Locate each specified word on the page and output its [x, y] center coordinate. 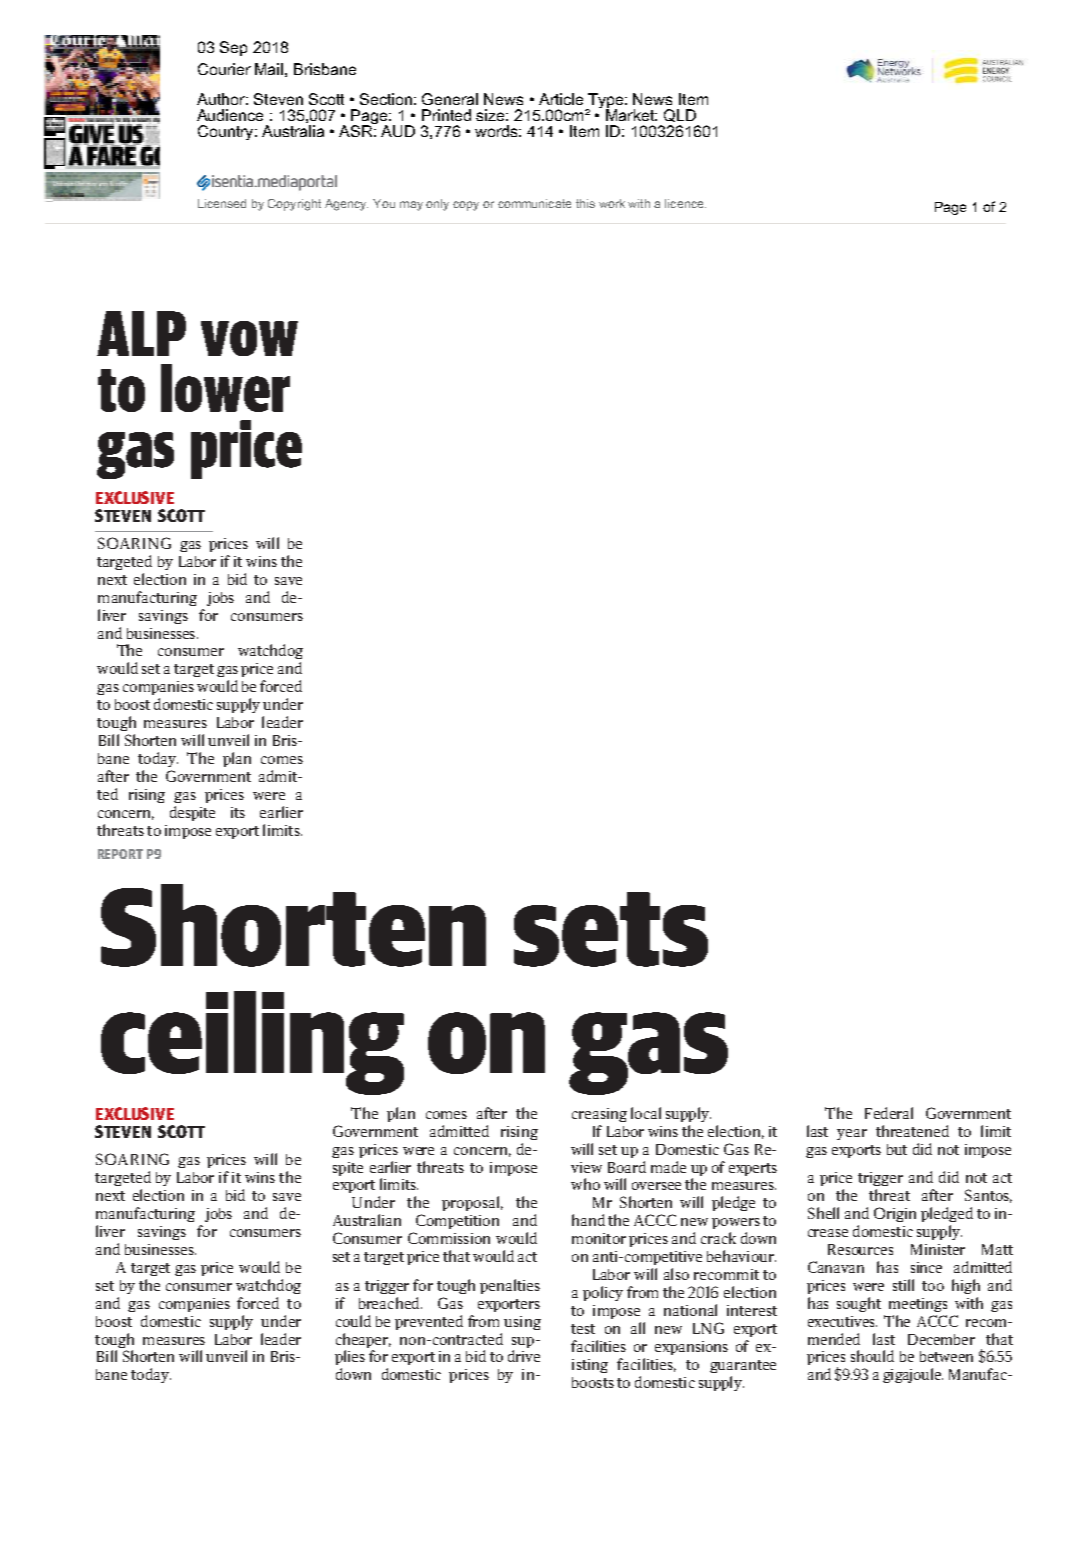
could [353, 1321]
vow [249, 338]
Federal [889, 1113]
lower [225, 388]
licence [685, 203]
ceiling [252, 1043]
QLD [680, 115]
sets [611, 929]
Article [561, 99]
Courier [224, 69]
